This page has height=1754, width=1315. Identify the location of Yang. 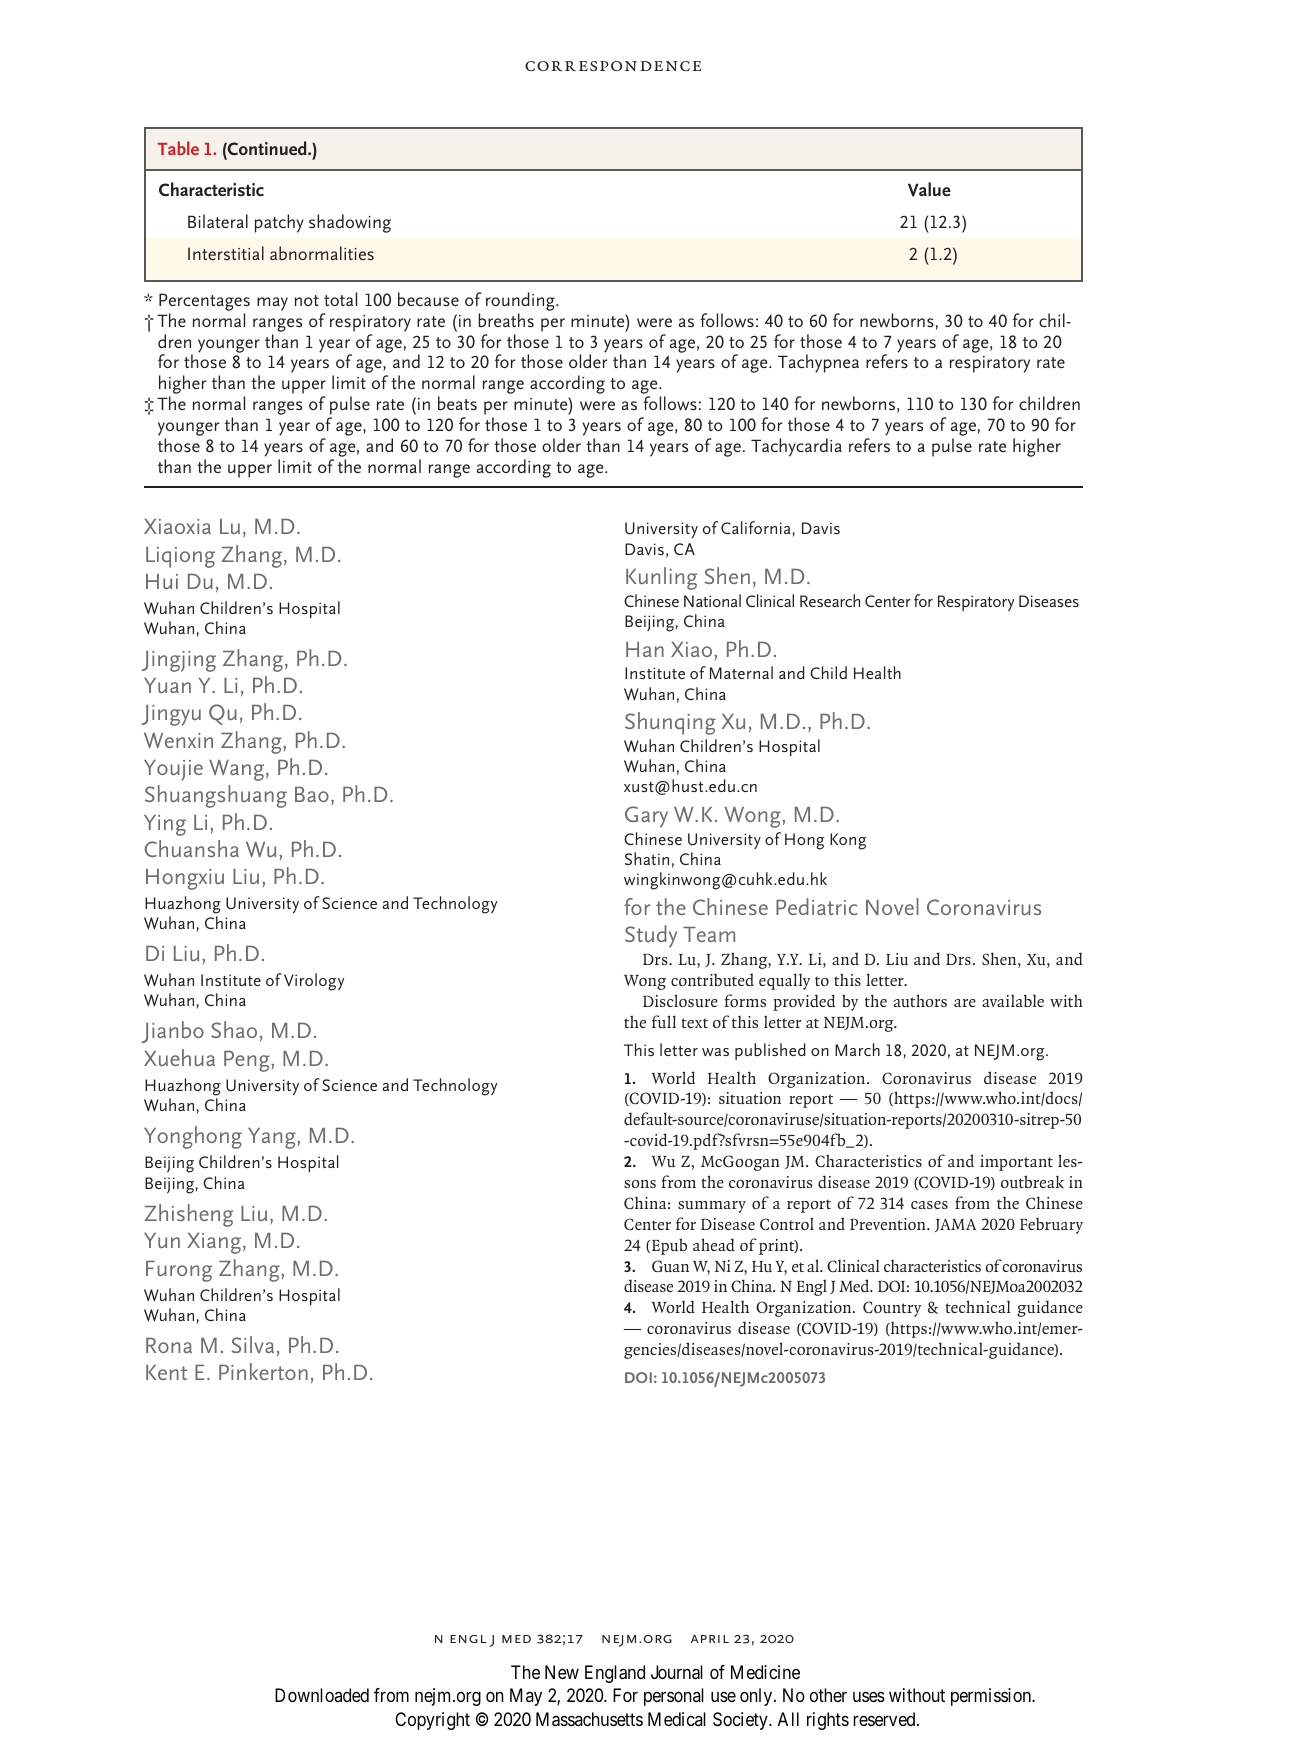
(273, 1138).
